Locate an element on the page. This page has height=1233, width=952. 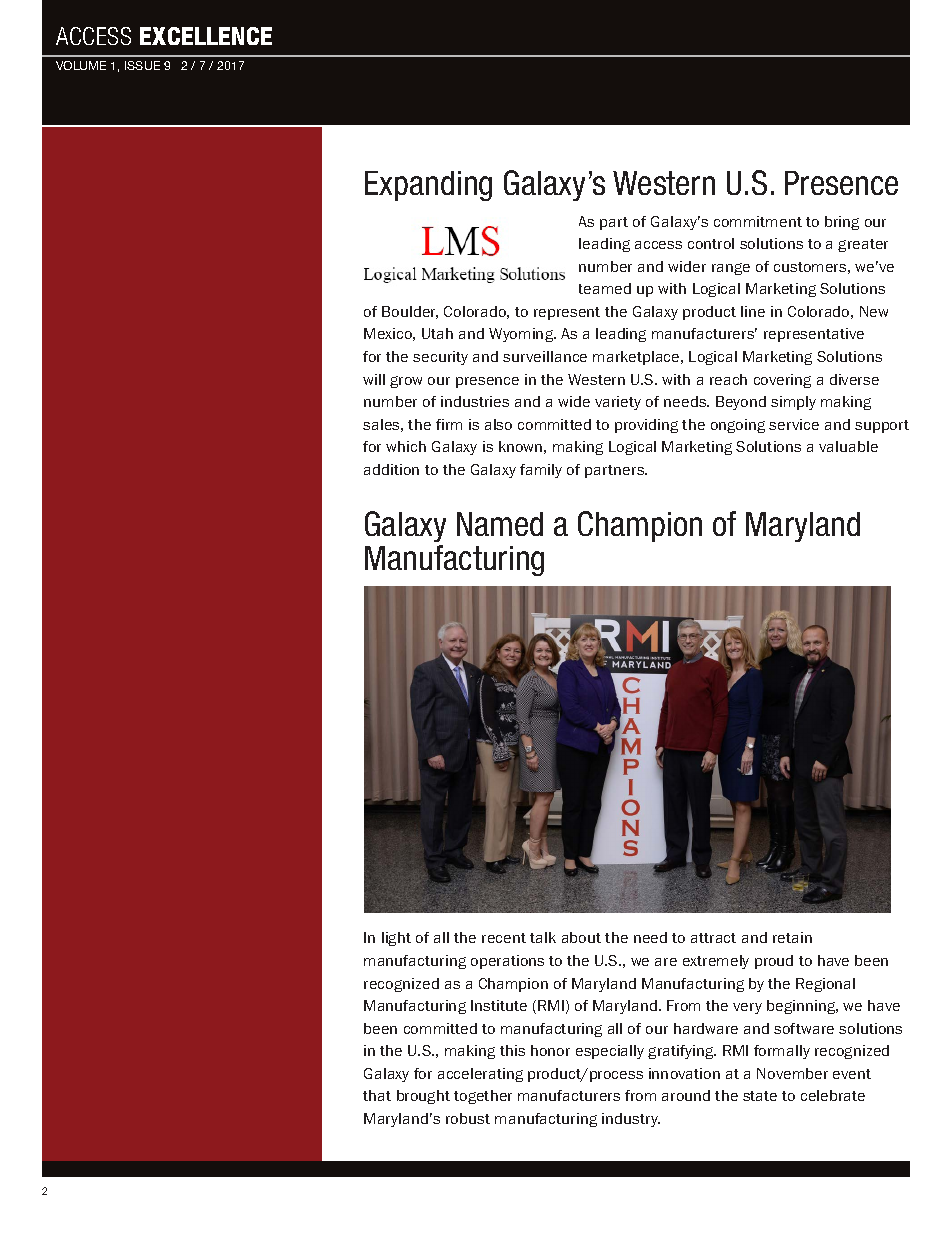
ISSUE is located at coordinates (142, 65).
